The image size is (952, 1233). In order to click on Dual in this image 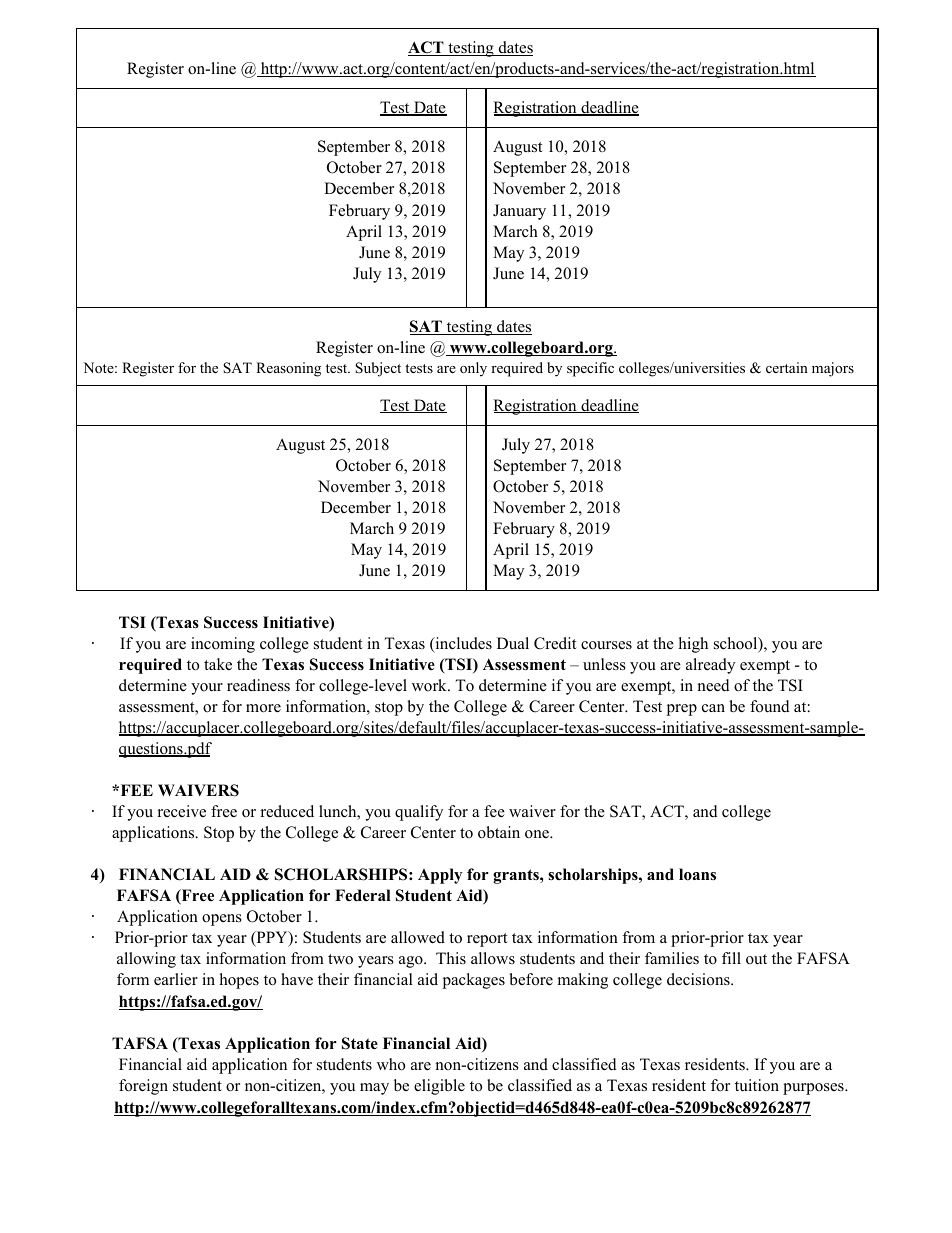, I will do `click(513, 643)`.
